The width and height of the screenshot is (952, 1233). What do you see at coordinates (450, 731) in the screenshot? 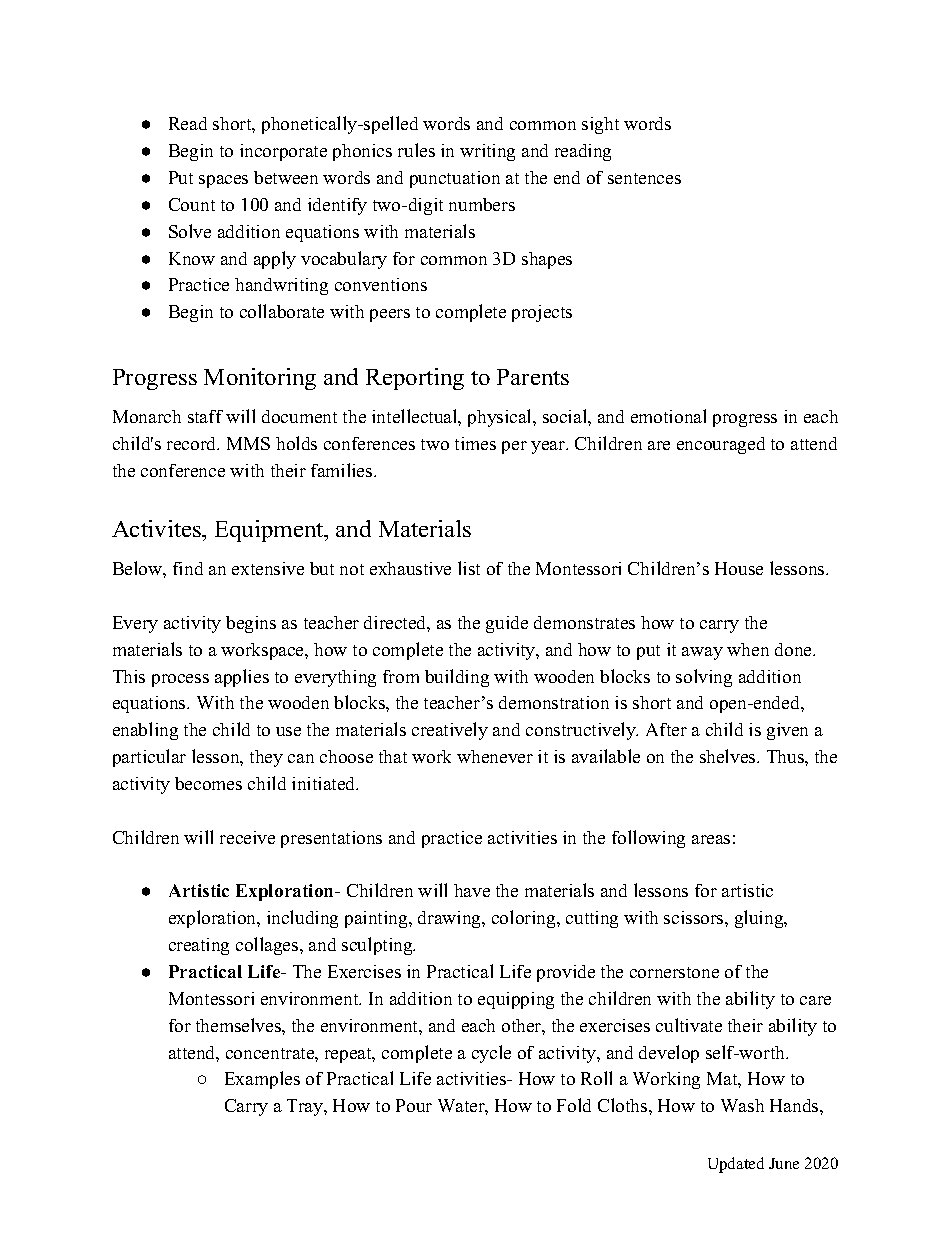
I see `creatively` at bounding box center [450, 731].
